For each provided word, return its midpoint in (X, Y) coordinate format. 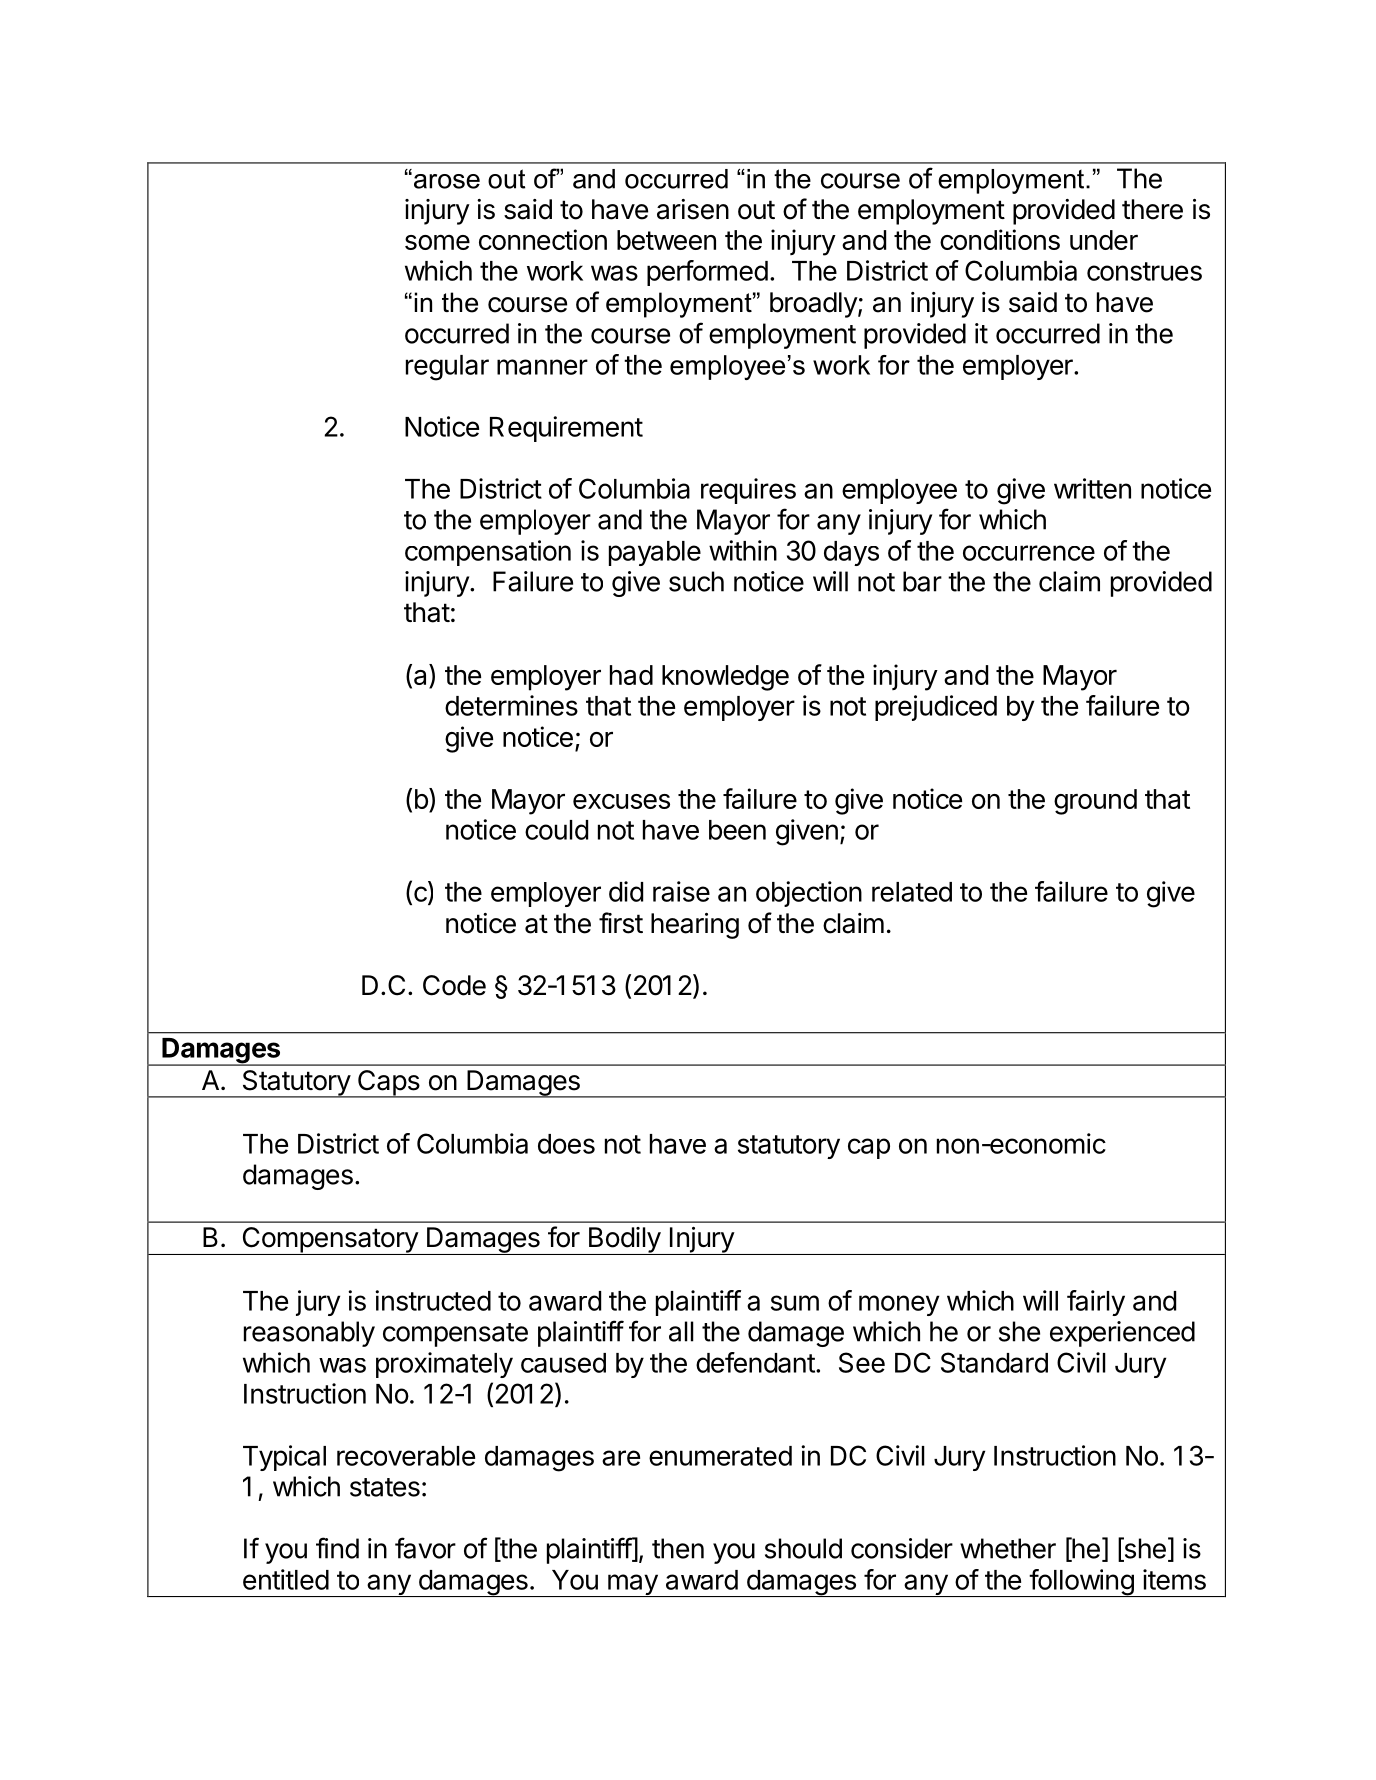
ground (1095, 802)
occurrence (1029, 553)
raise (681, 891)
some (437, 242)
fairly (1096, 1303)
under (1104, 240)
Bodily (624, 1241)
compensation (488, 553)
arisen (693, 209)
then (678, 1548)
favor (425, 1548)
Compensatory (330, 1241)
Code (454, 985)
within (743, 550)
